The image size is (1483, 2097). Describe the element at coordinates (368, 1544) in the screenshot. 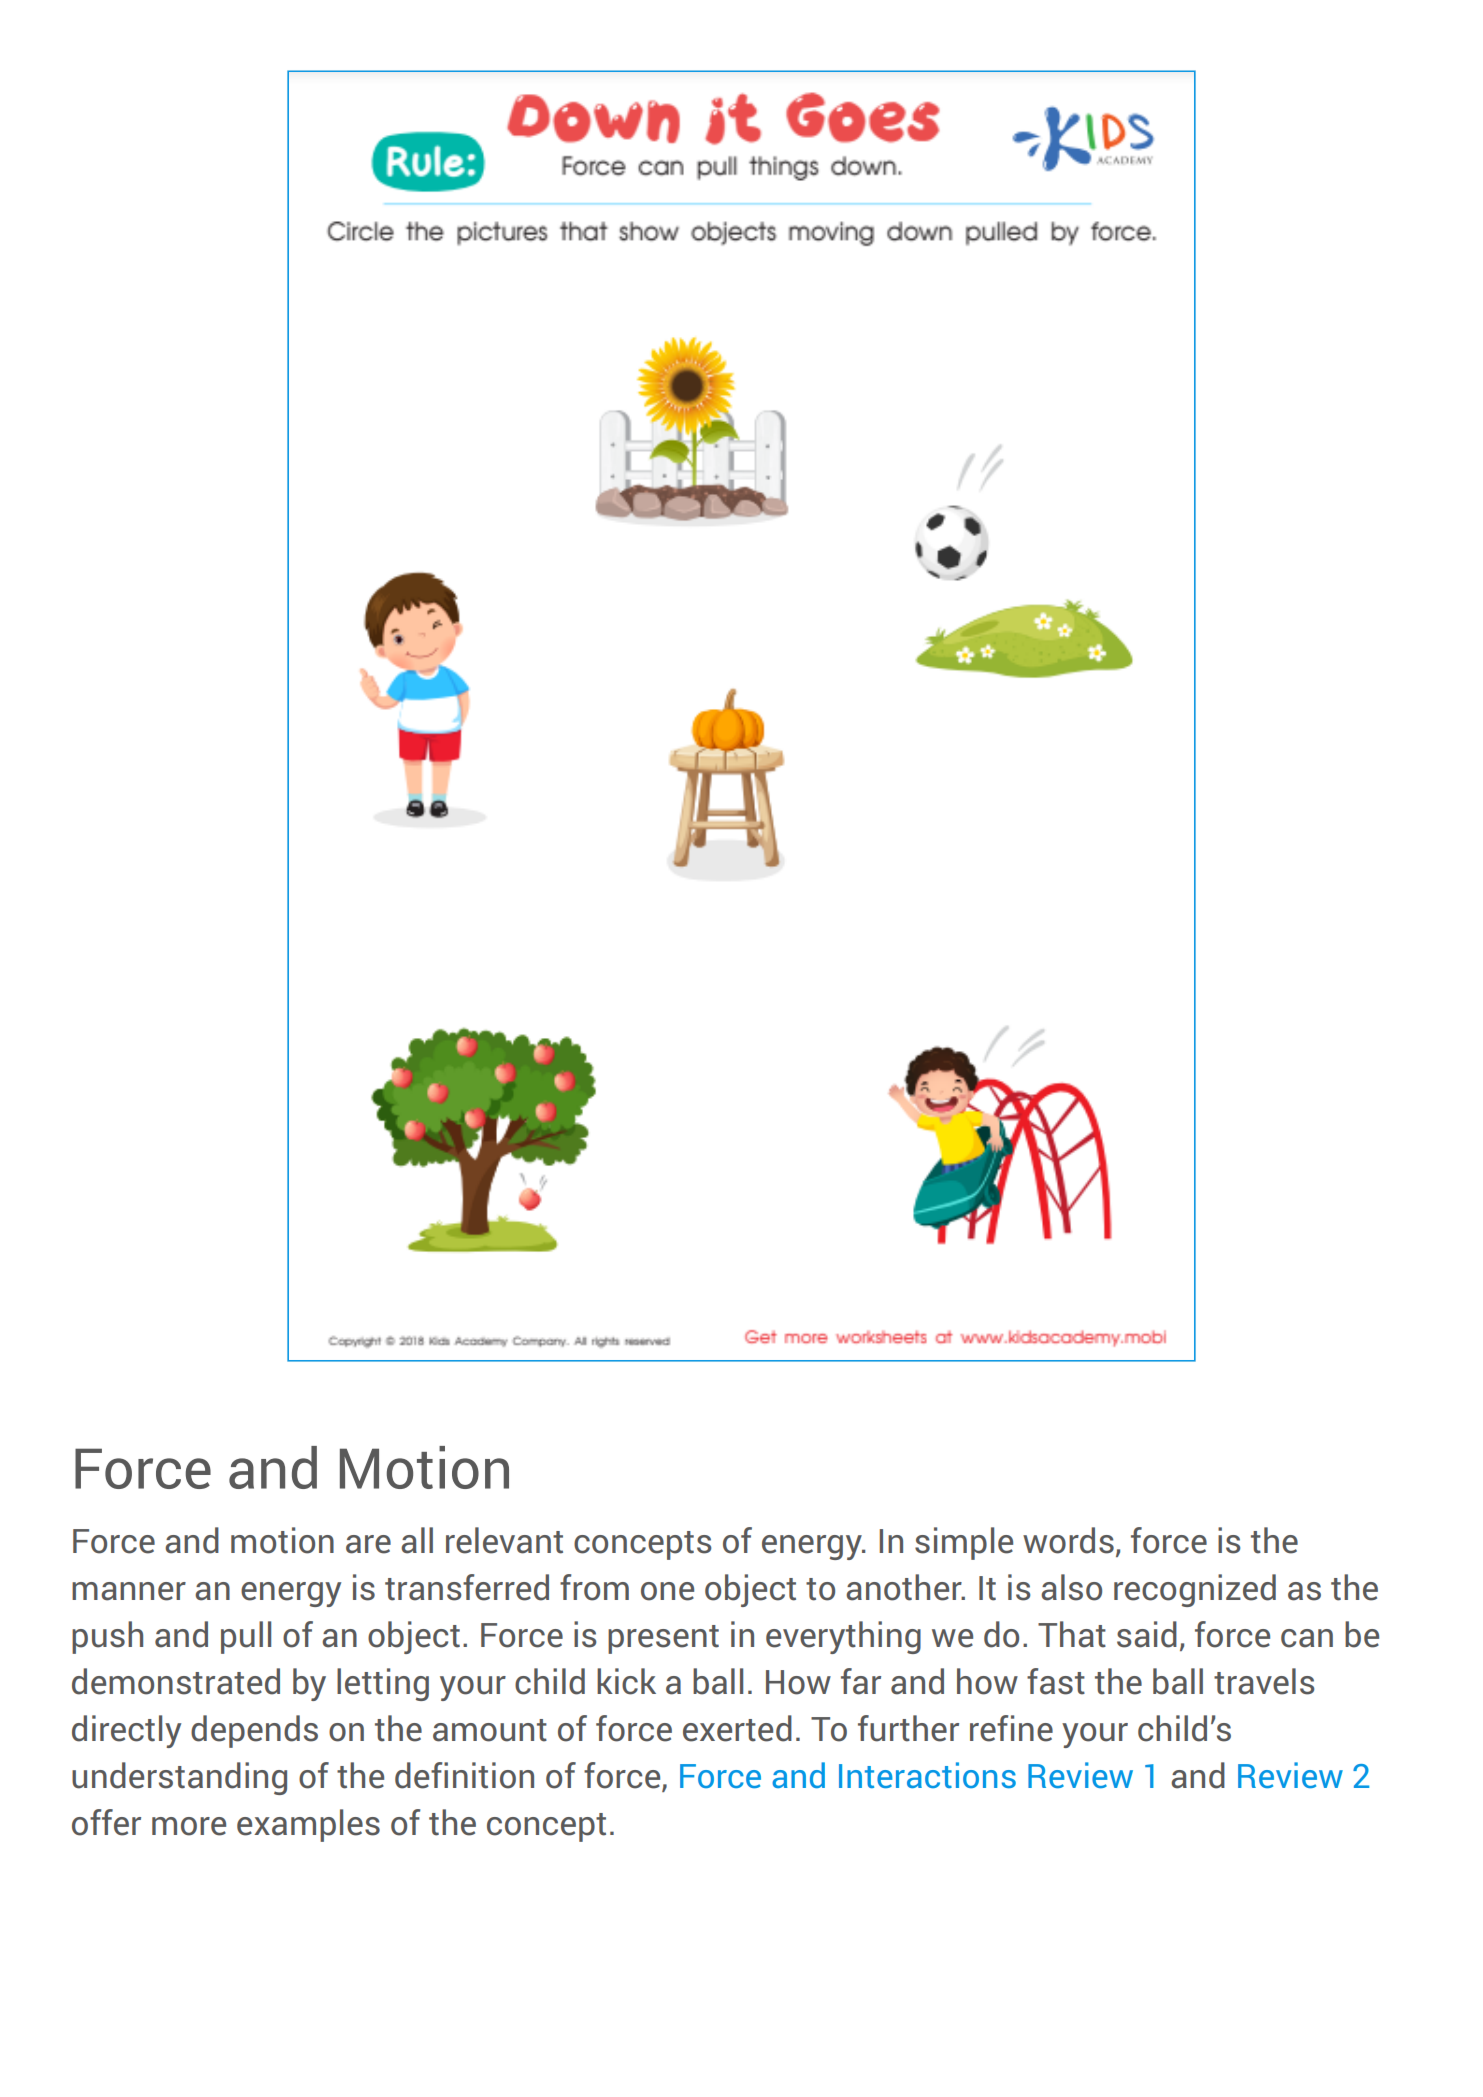

I see `are` at that location.
